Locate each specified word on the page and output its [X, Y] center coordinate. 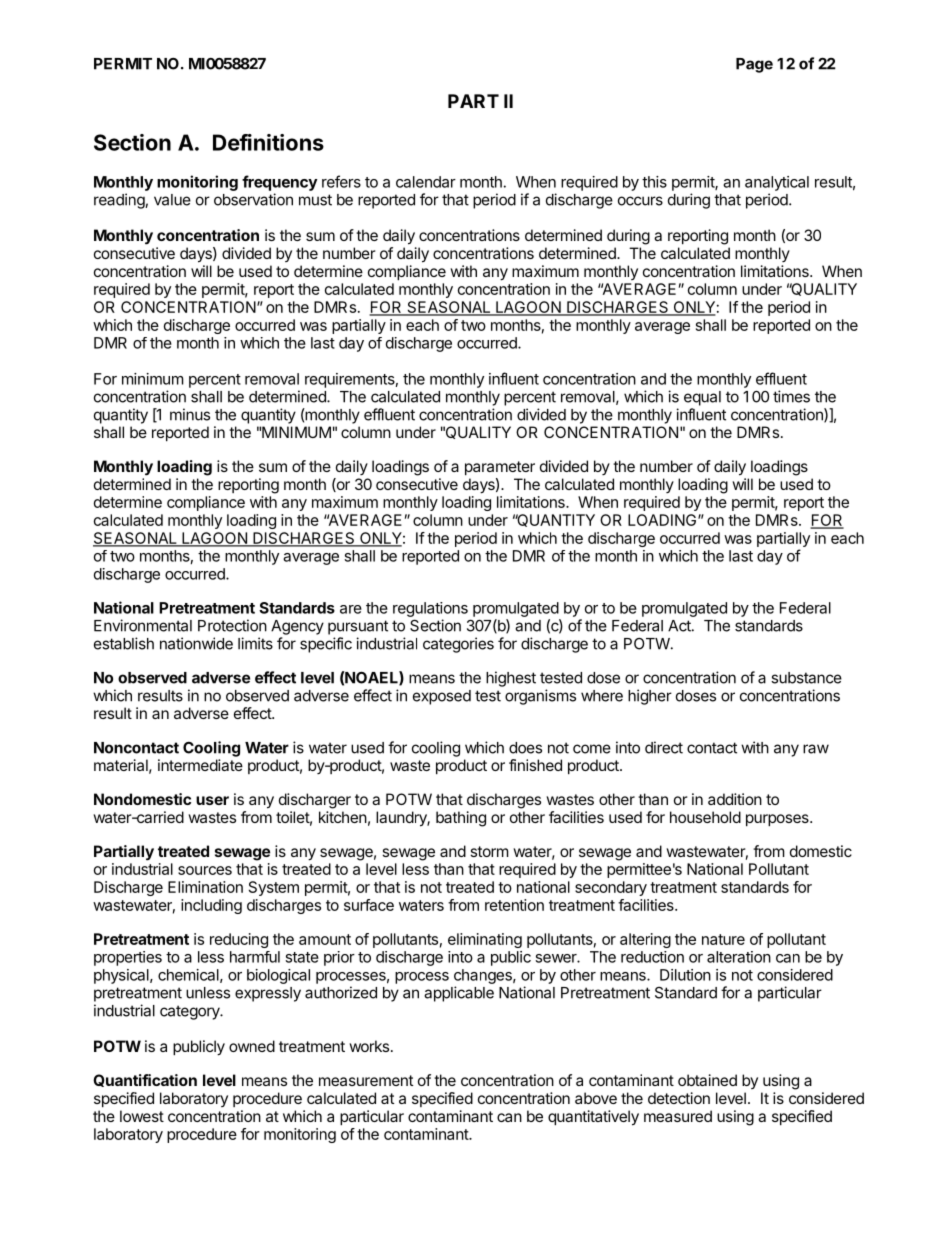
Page [754, 65]
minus [190, 414]
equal [702, 398]
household [705, 817]
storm [489, 851]
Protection [232, 625]
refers [341, 181]
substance [806, 678]
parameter [500, 468]
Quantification [145, 1080]
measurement [366, 1080]
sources [205, 870]
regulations [430, 609]
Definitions [268, 142]
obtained [707, 1080]
